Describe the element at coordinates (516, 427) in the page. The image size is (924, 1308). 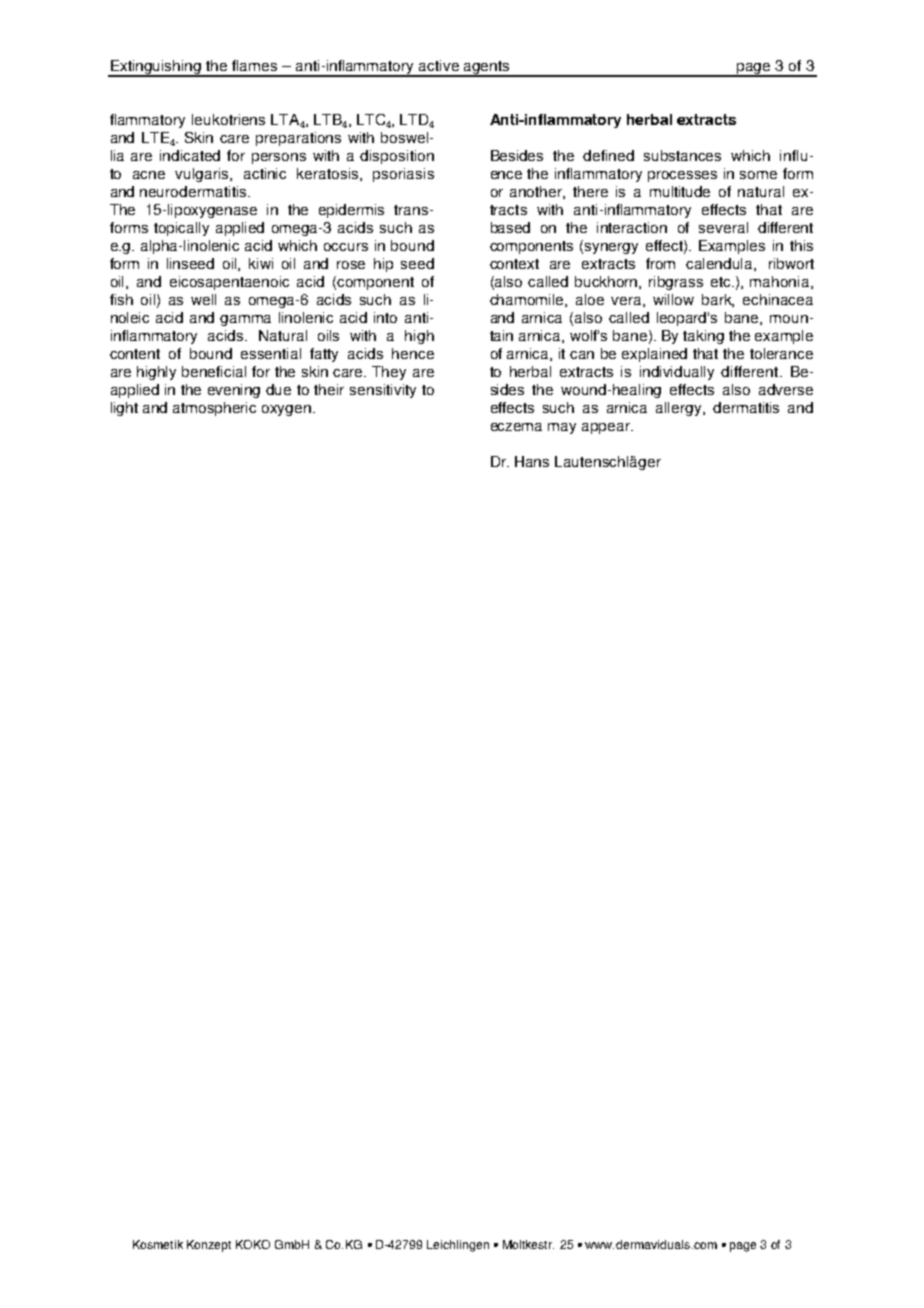
I see `eczema` at that location.
